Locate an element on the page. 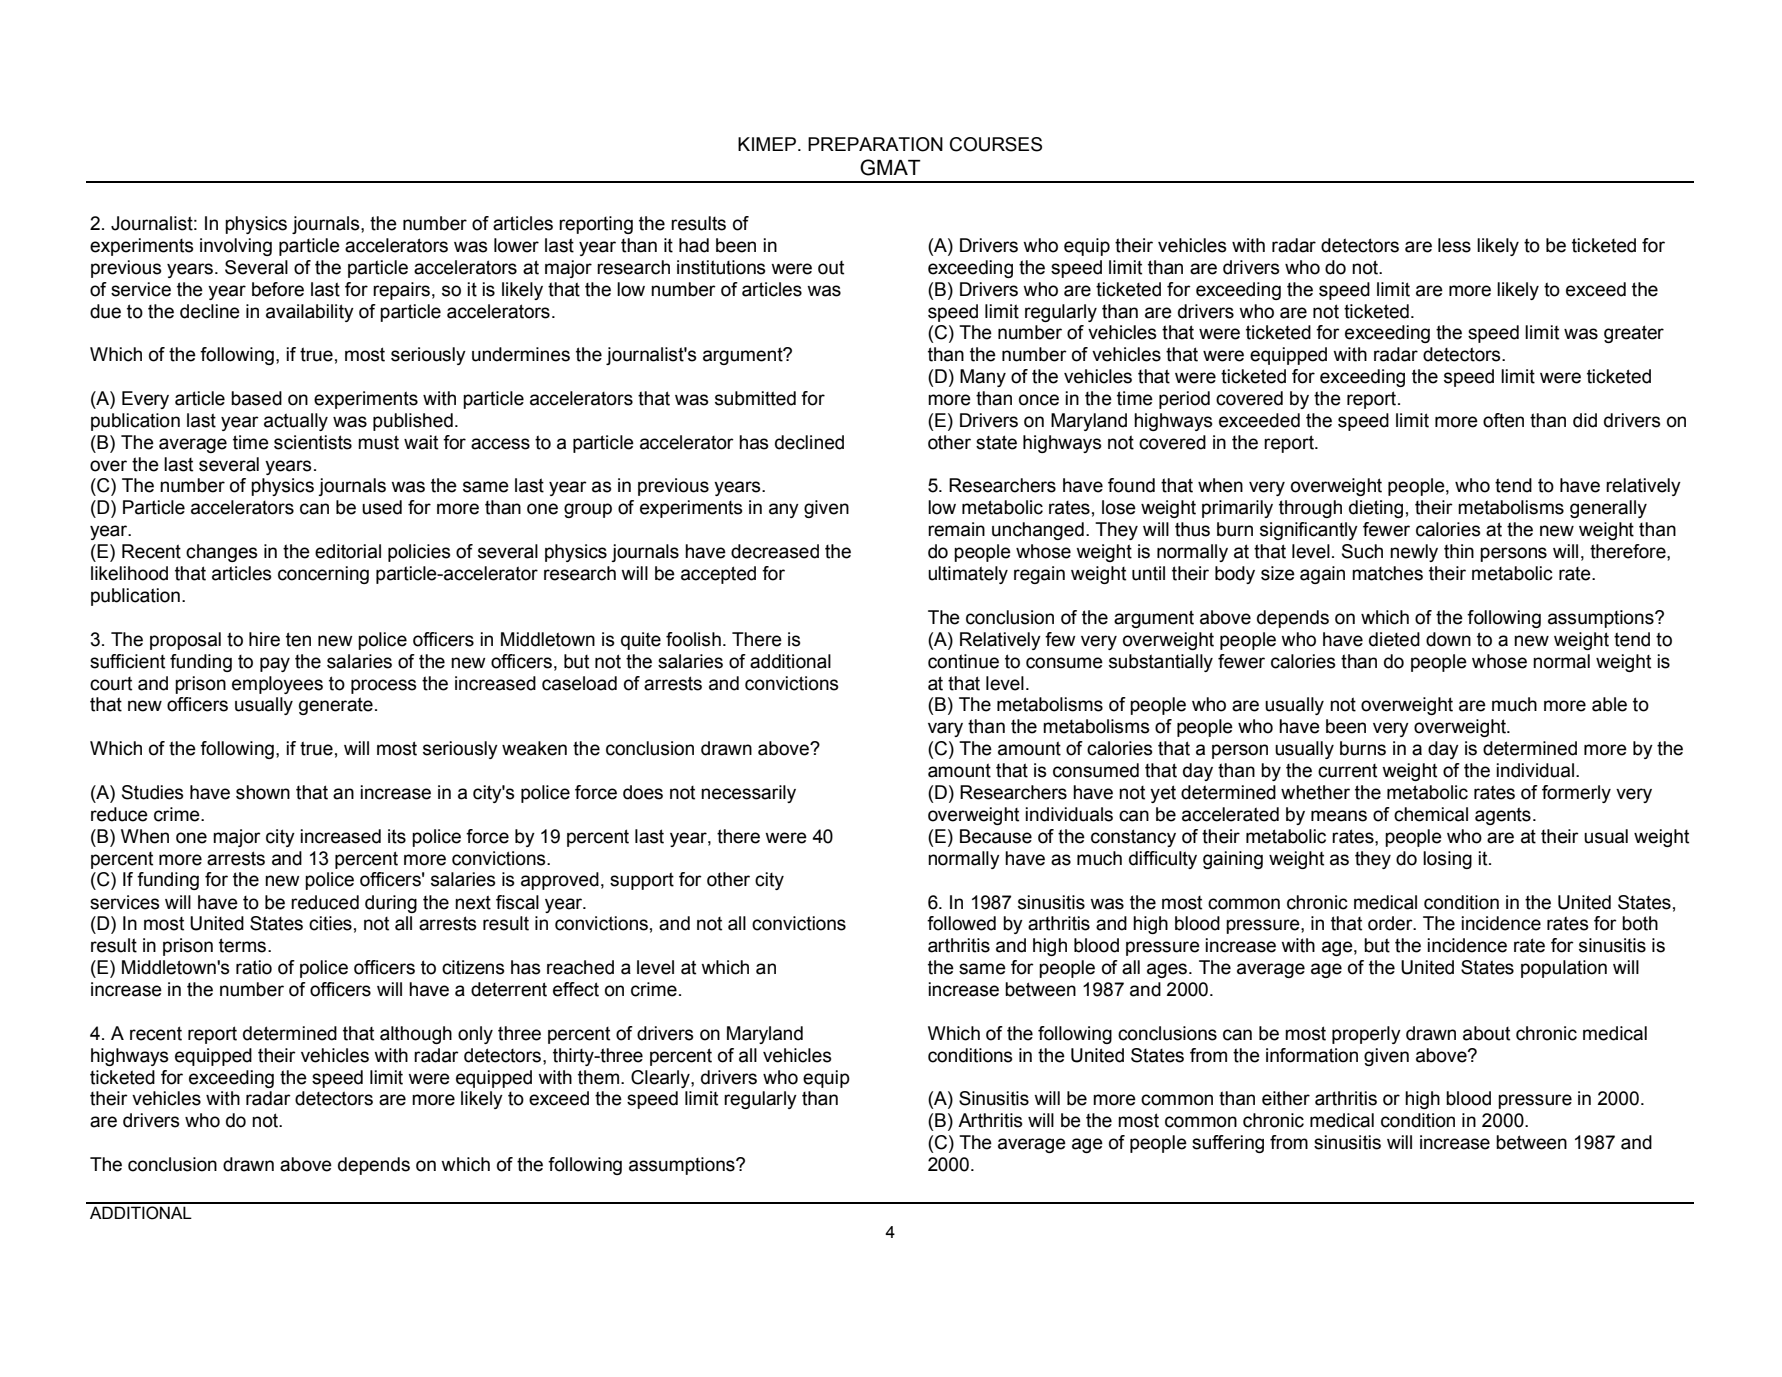  involving is located at coordinates (236, 247).
